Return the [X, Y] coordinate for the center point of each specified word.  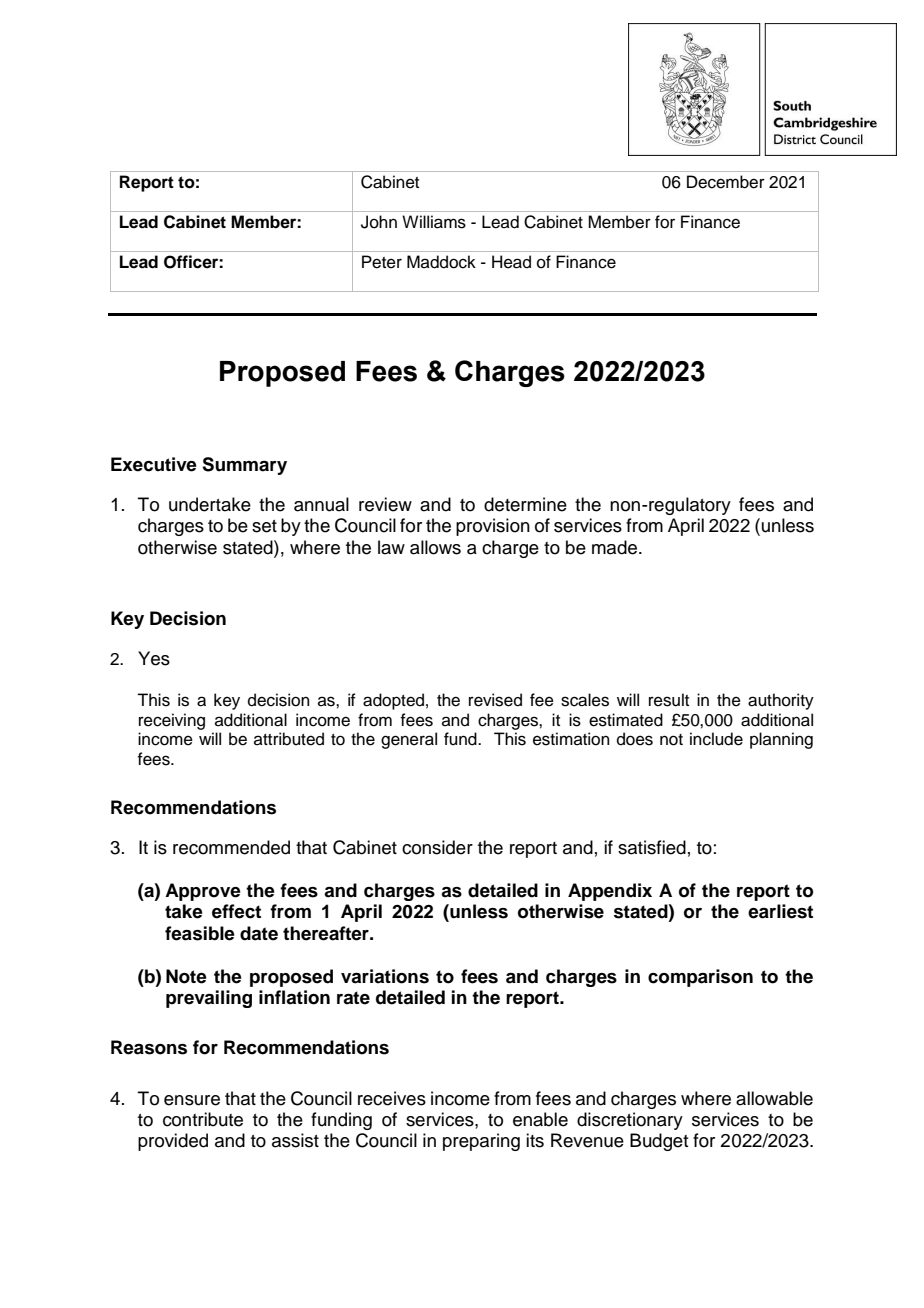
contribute [203, 1119]
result [669, 700]
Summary [244, 466]
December [726, 182]
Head [511, 262]
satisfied [652, 847]
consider [437, 847]
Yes [154, 658]
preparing [481, 1142]
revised [495, 700]
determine [525, 504]
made [616, 547]
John [379, 222]
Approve [203, 892]
